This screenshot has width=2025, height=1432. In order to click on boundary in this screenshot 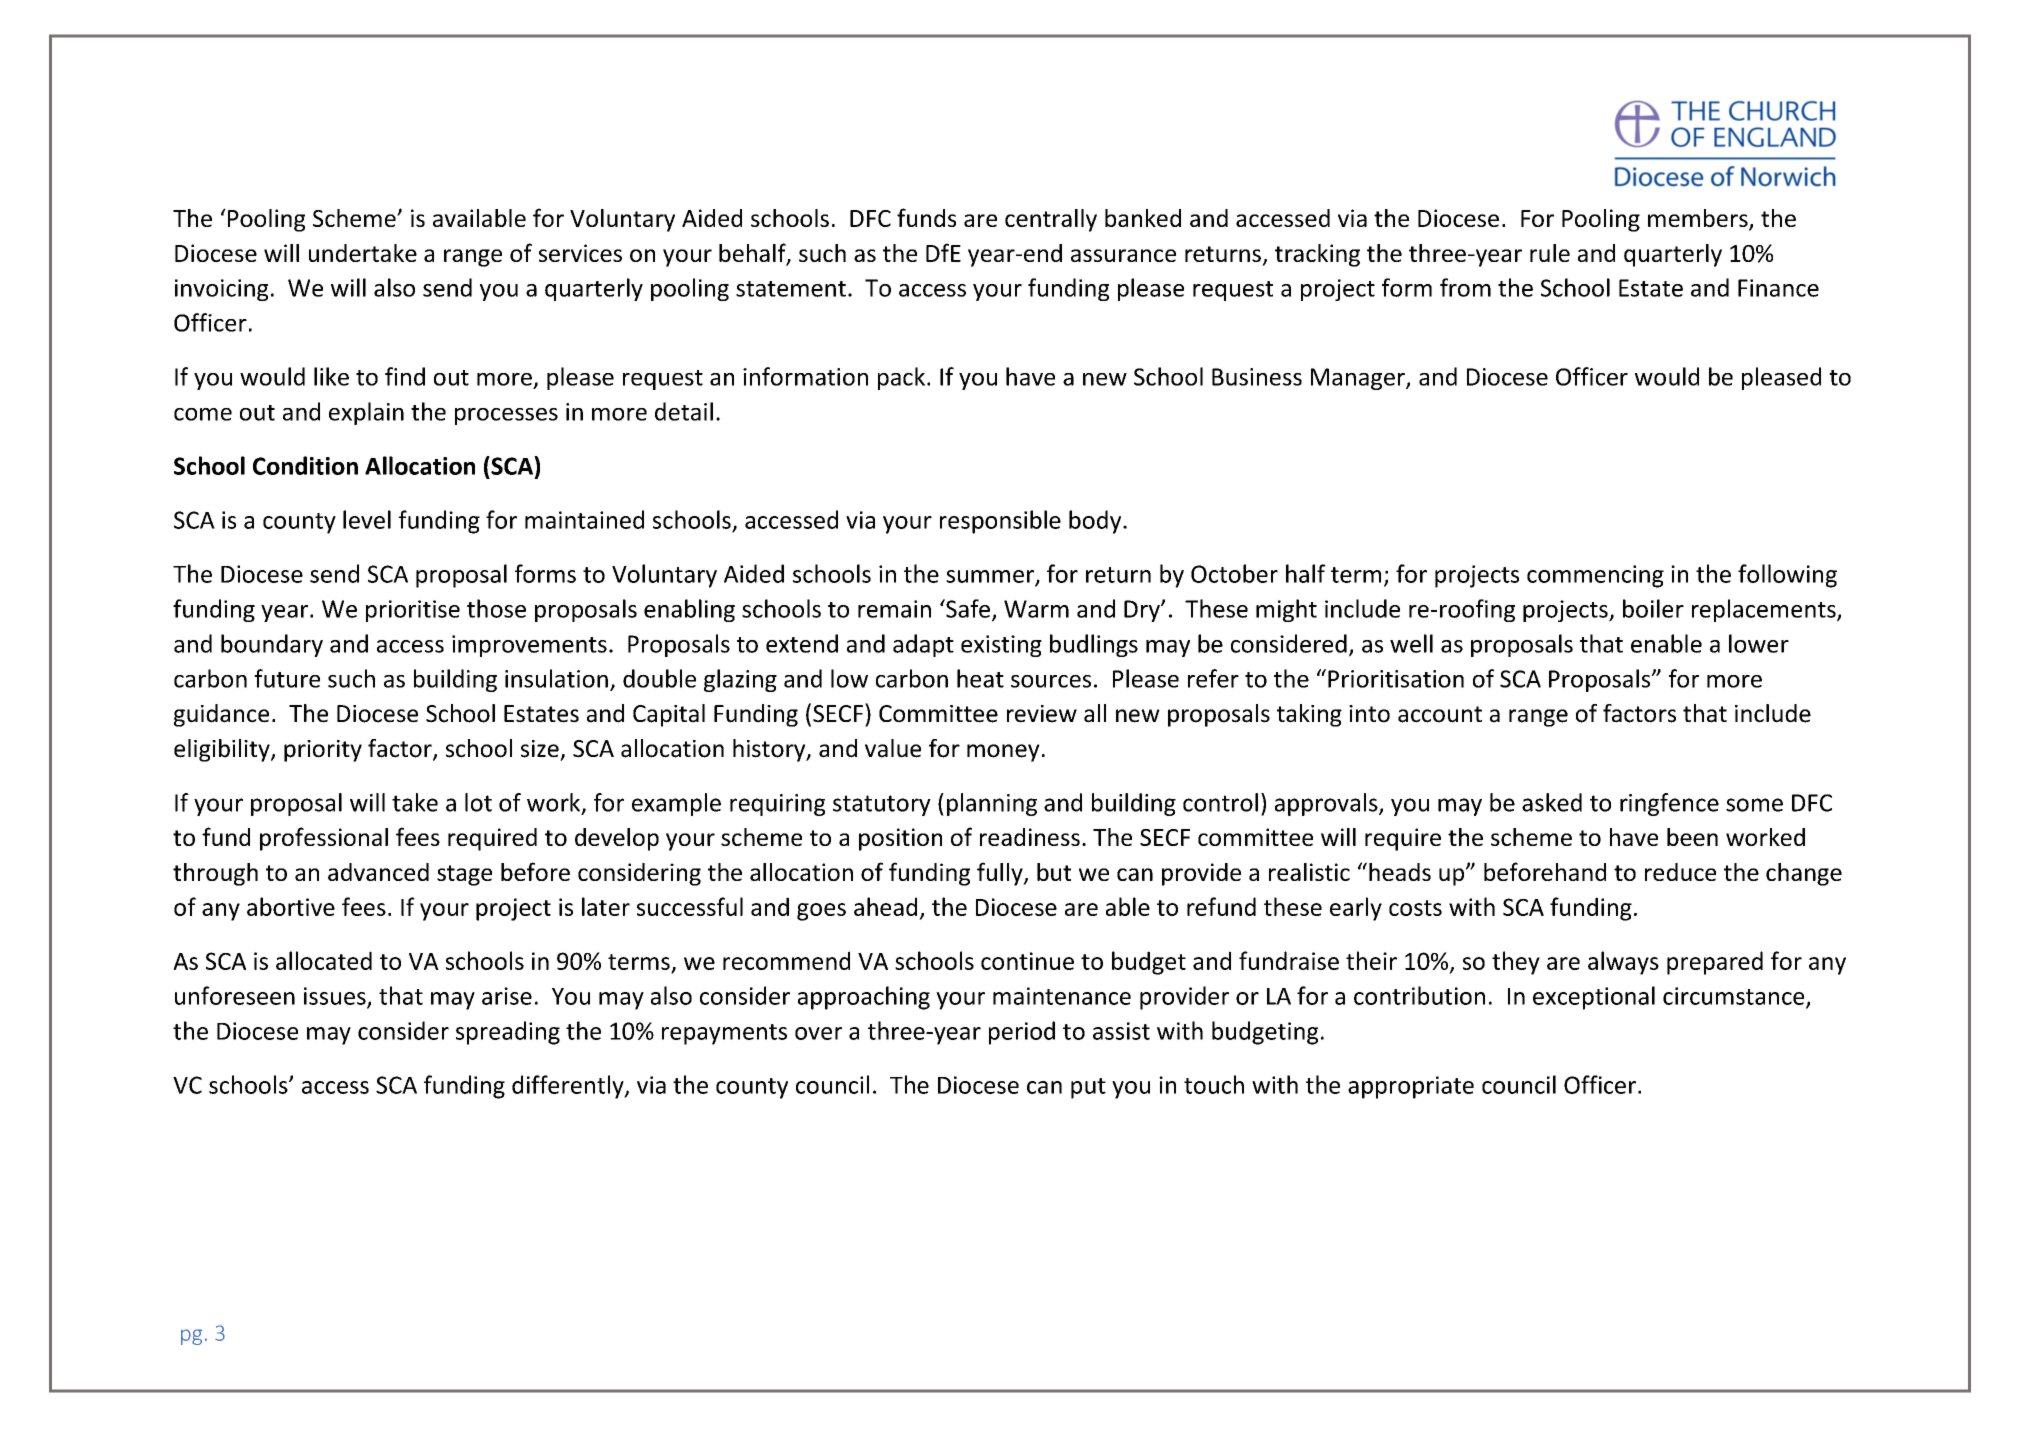, I will do `click(272, 645)`.
